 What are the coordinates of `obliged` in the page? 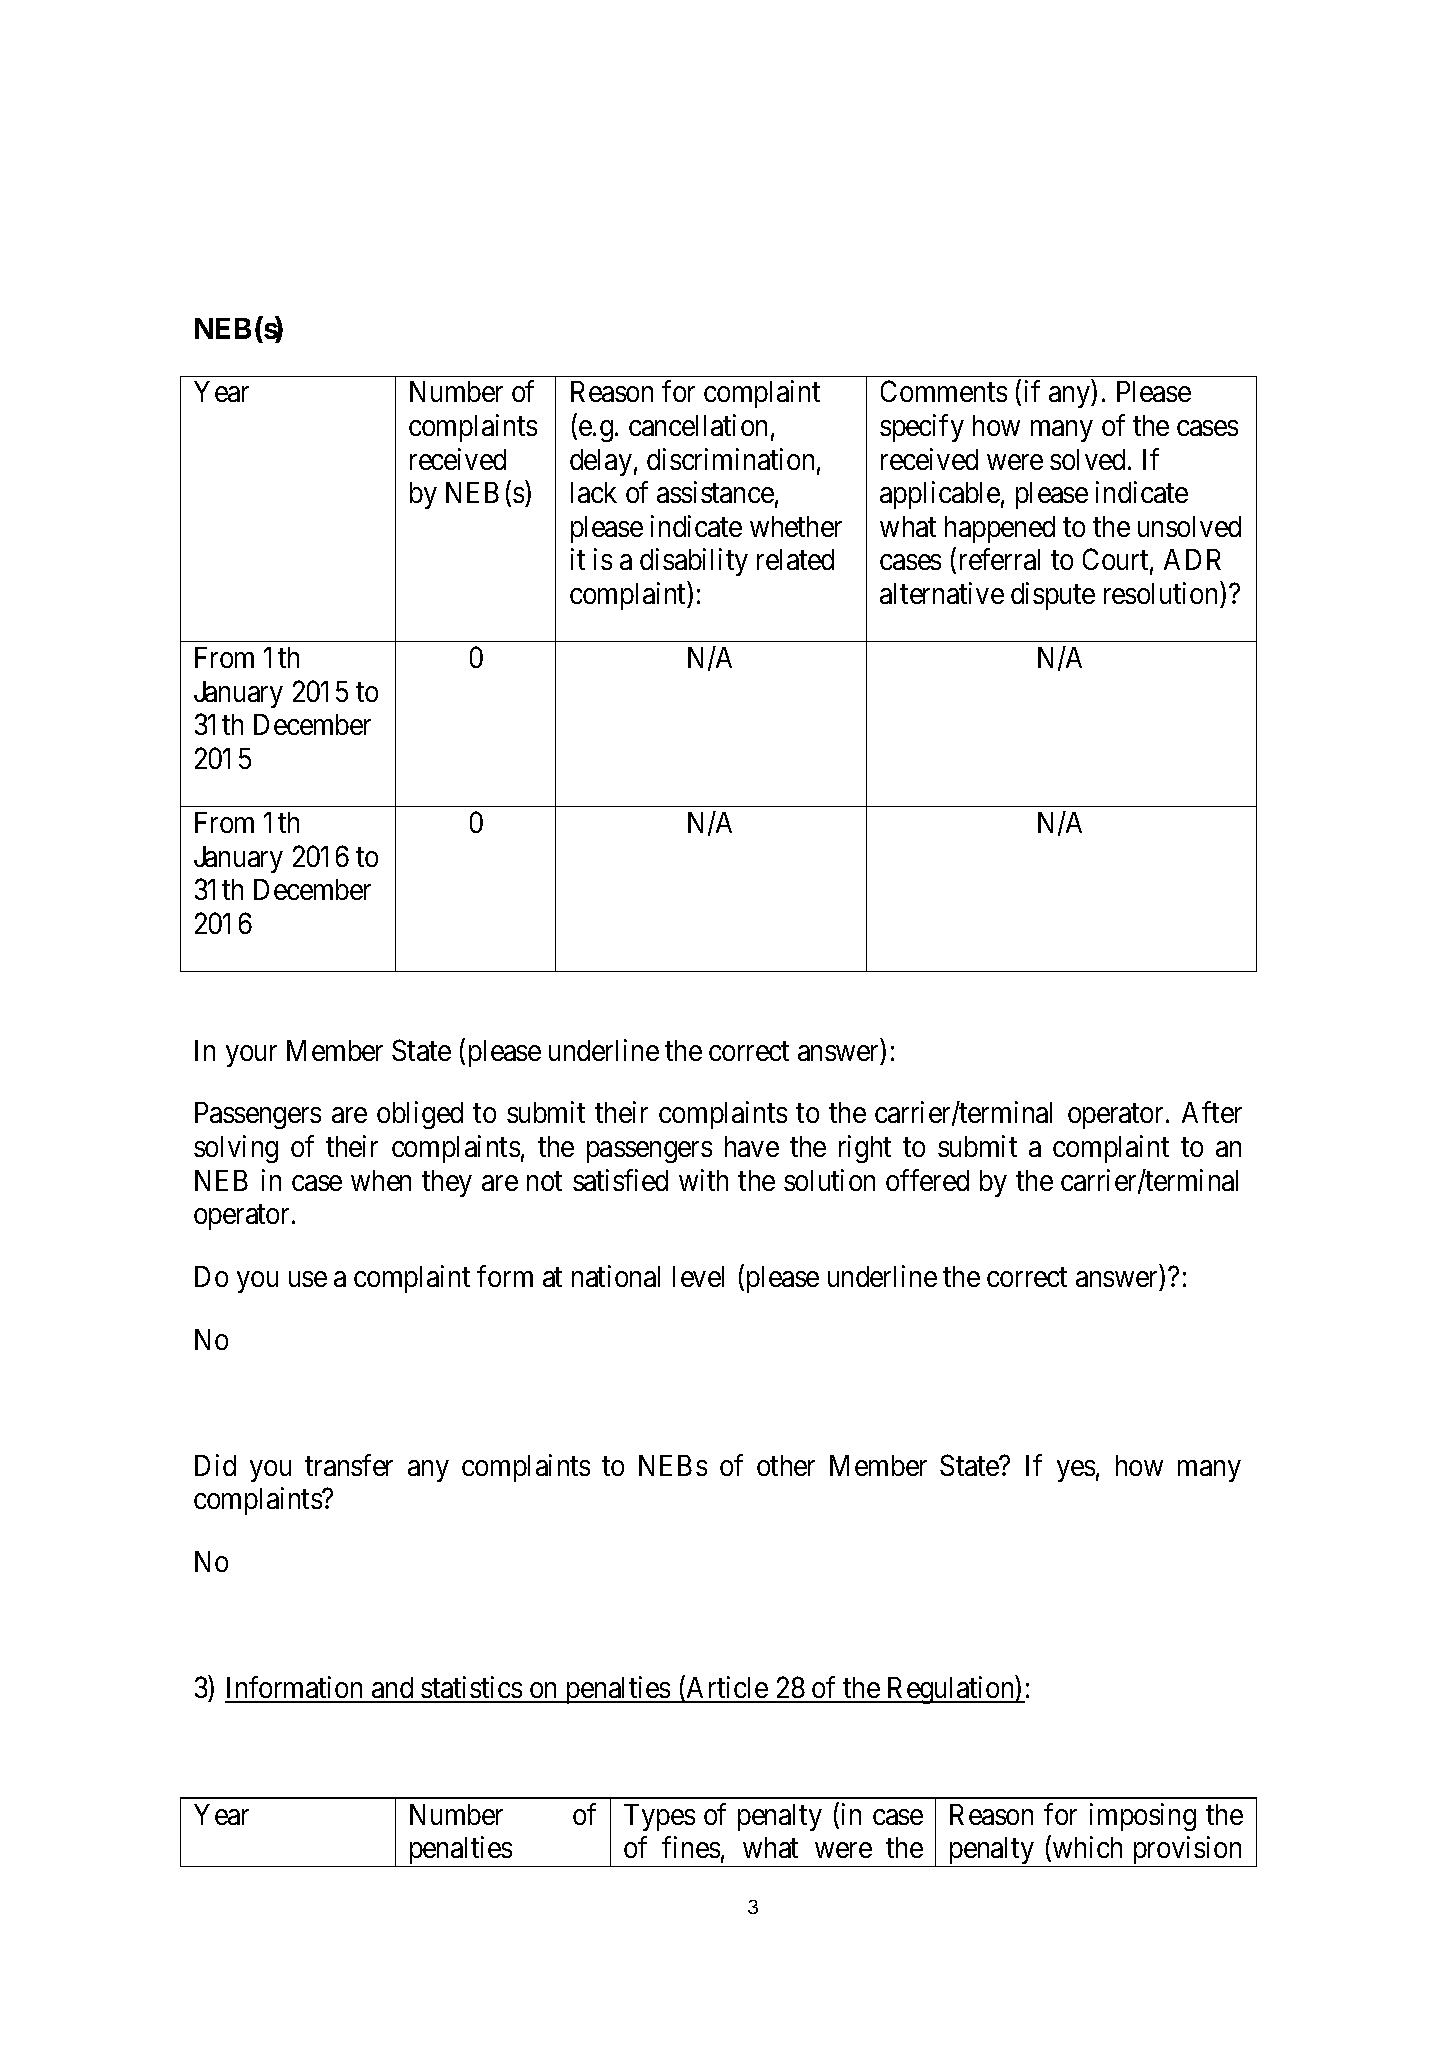 It's located at (420, 1115).
